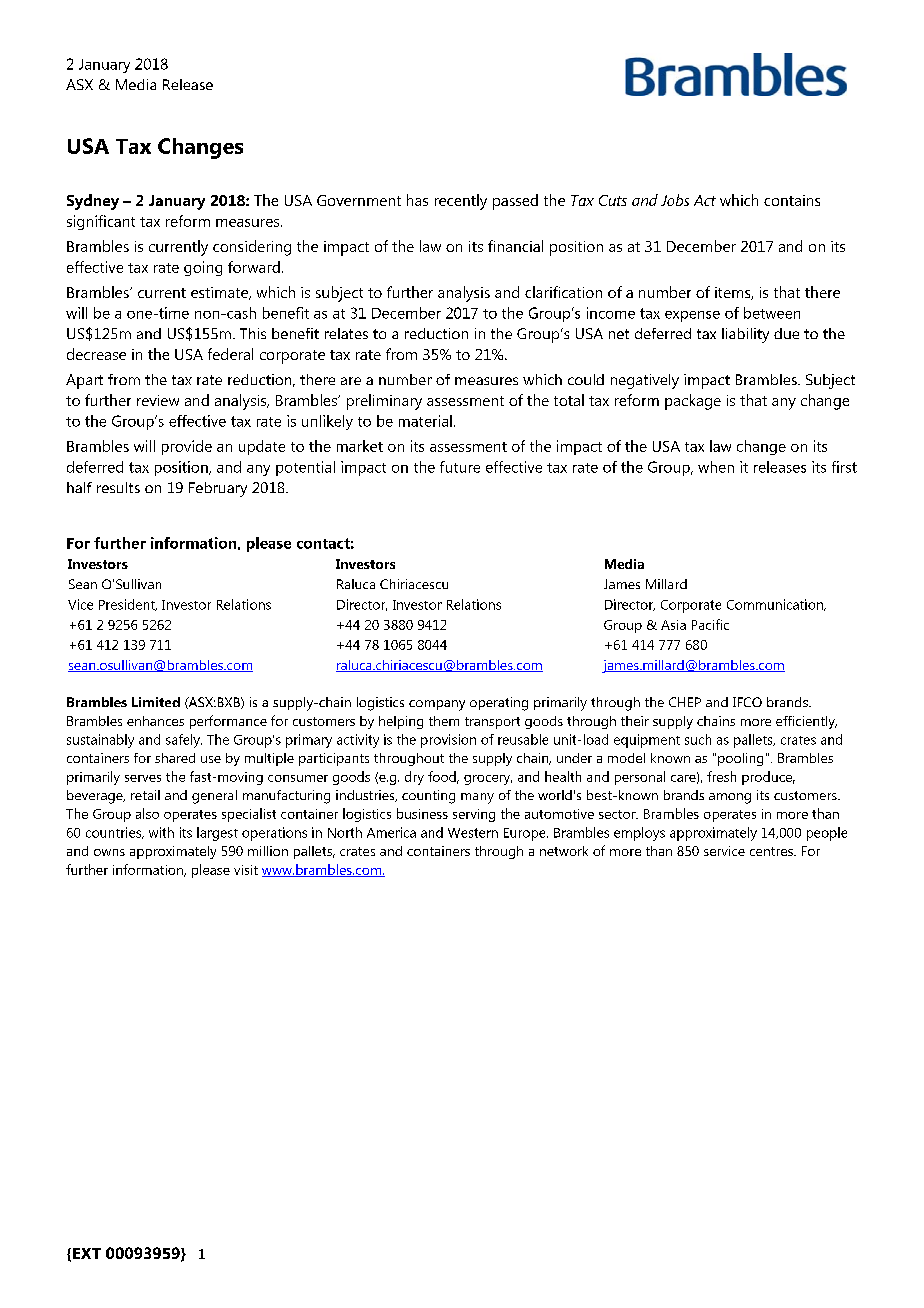  Describe the element at coordinates (740, 759) in the page. I see `pooling` at that location.
